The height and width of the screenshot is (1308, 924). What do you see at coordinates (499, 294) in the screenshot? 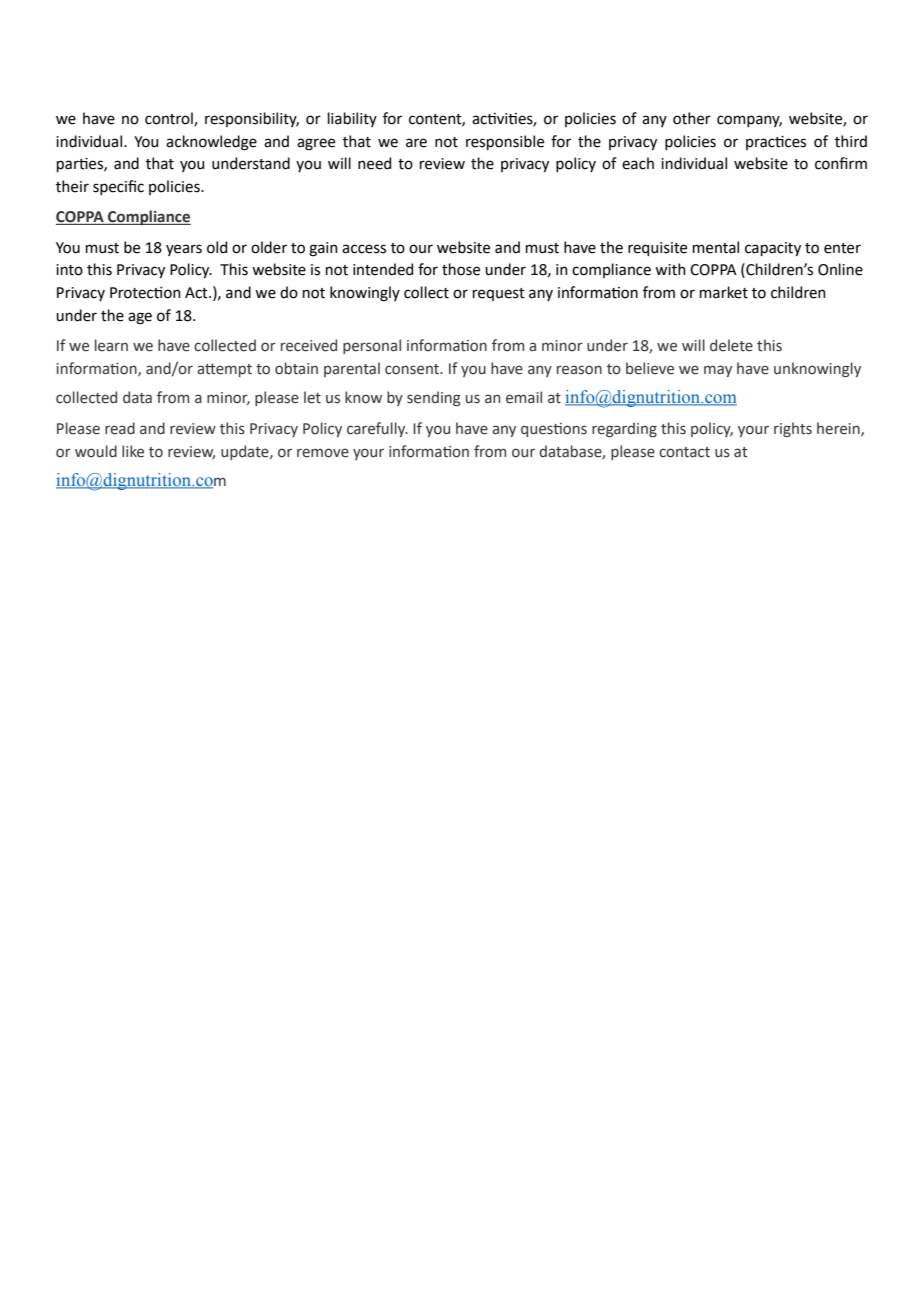
I see `request` at bounding box center [499, 294].
